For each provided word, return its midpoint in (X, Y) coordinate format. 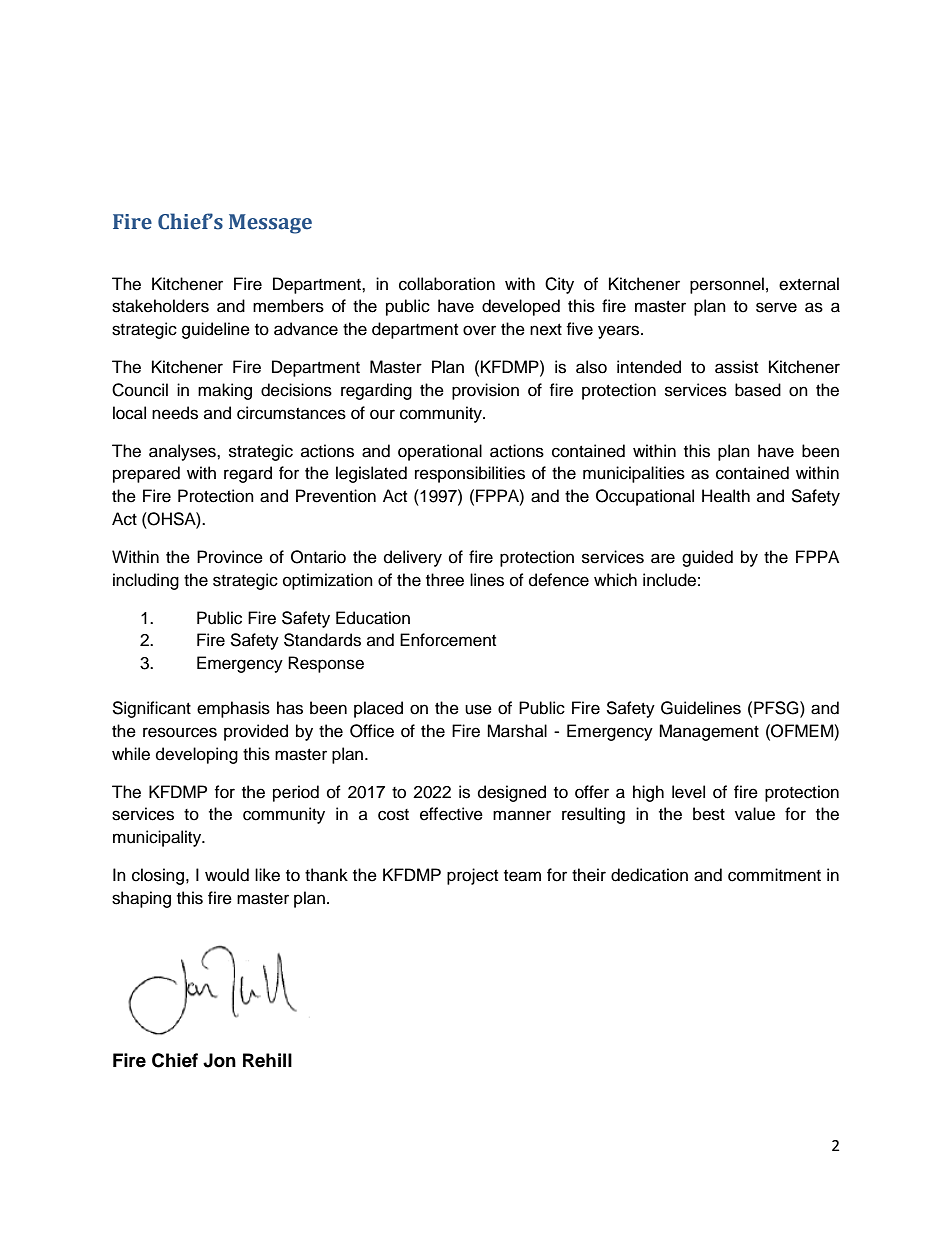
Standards (322, 640)
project (472, 876)
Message (270, 224)
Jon (219, 1060)
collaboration (447, 284)
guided (707, 558)
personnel (727, 285)
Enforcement (448, 640)
